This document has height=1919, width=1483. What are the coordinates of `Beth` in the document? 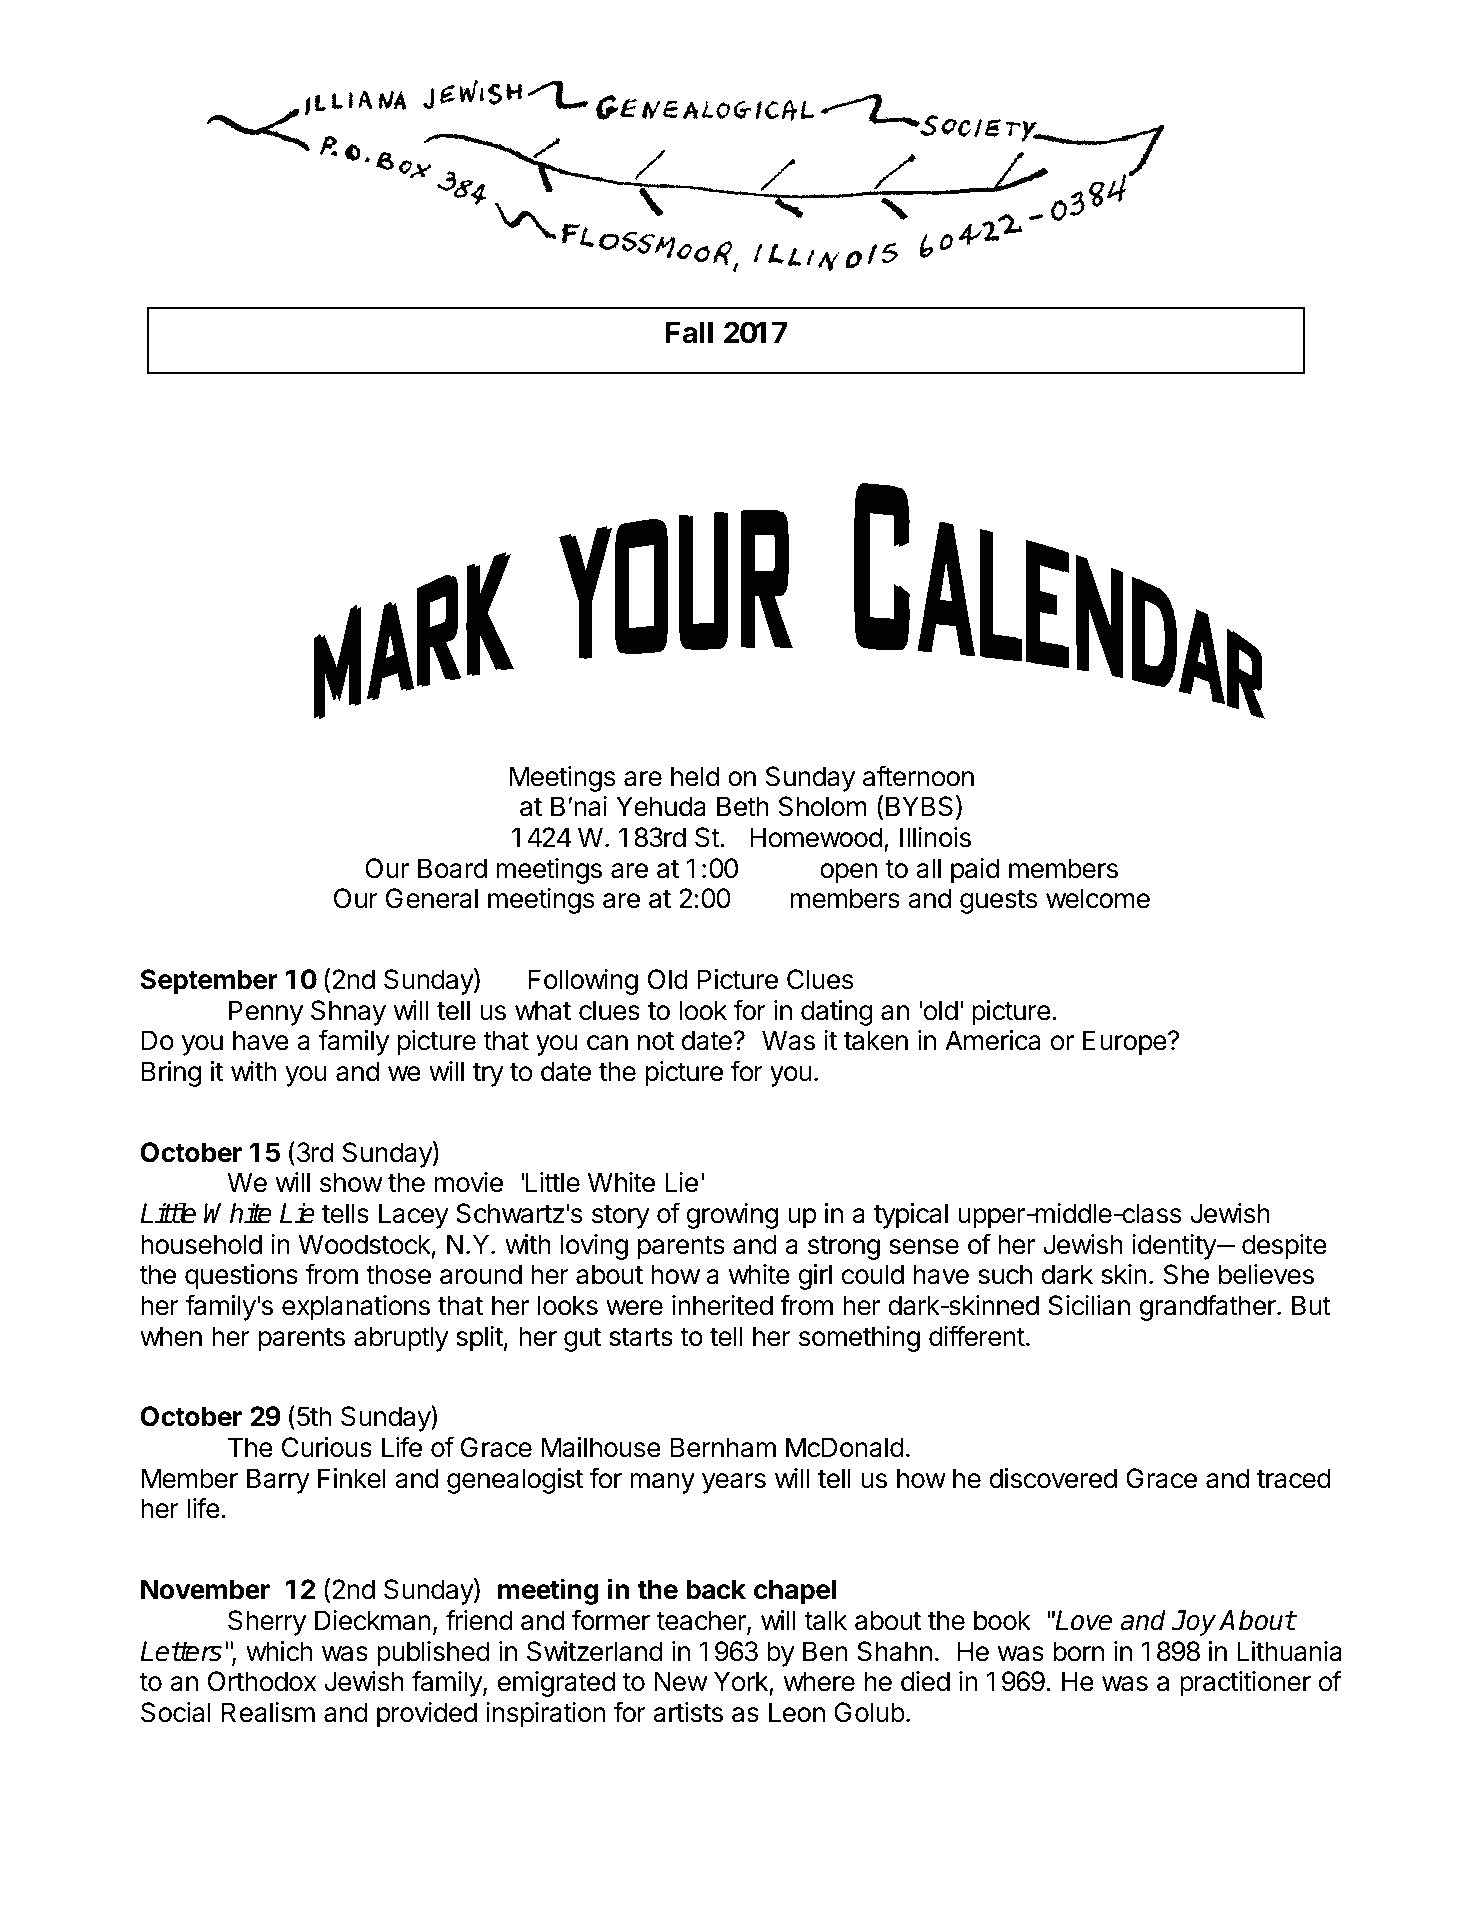 It's located at (743, 806).
